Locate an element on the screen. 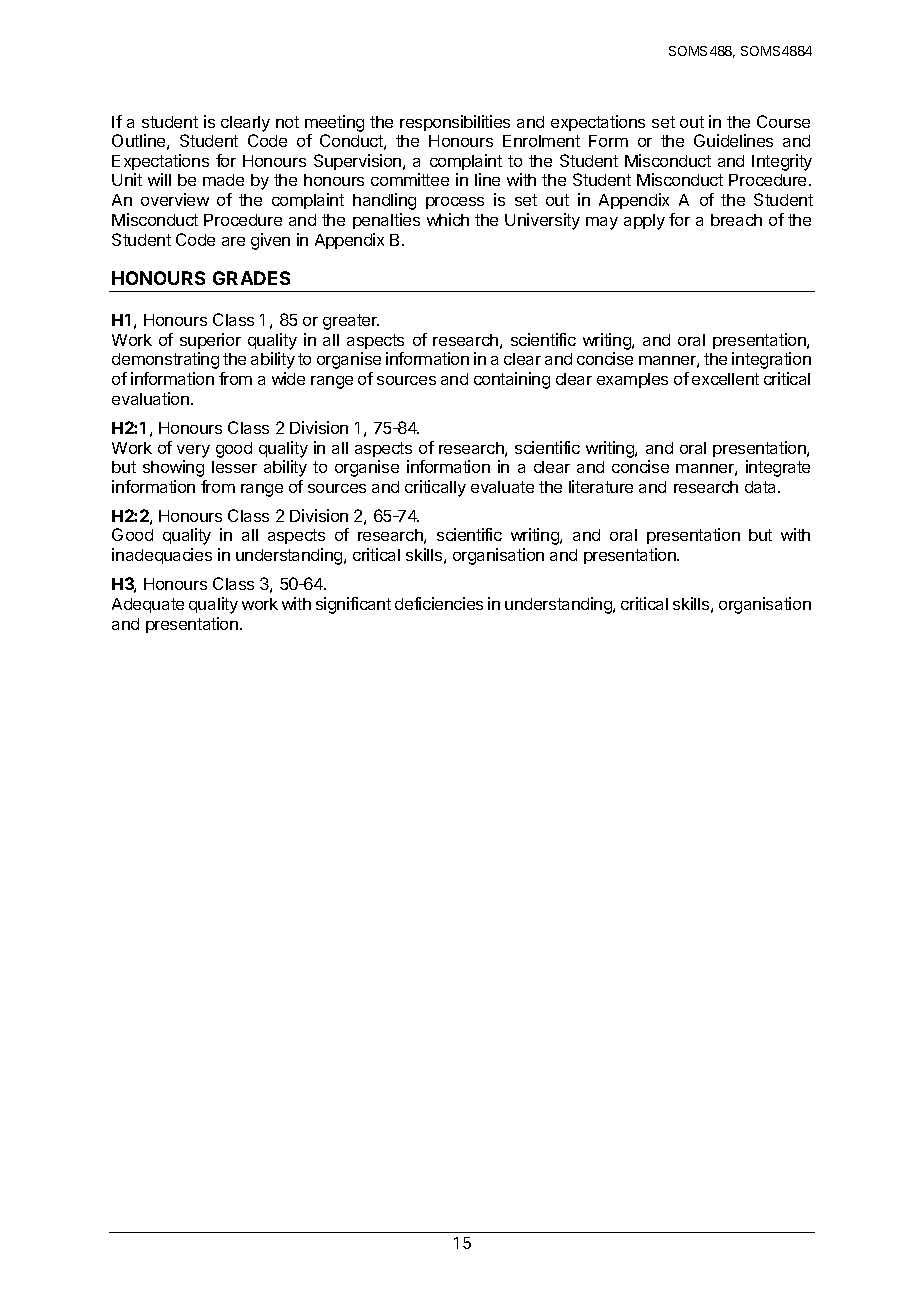 The height and width of the screenshot is (1308, 924). containing is located at coordinates (512, 380).
